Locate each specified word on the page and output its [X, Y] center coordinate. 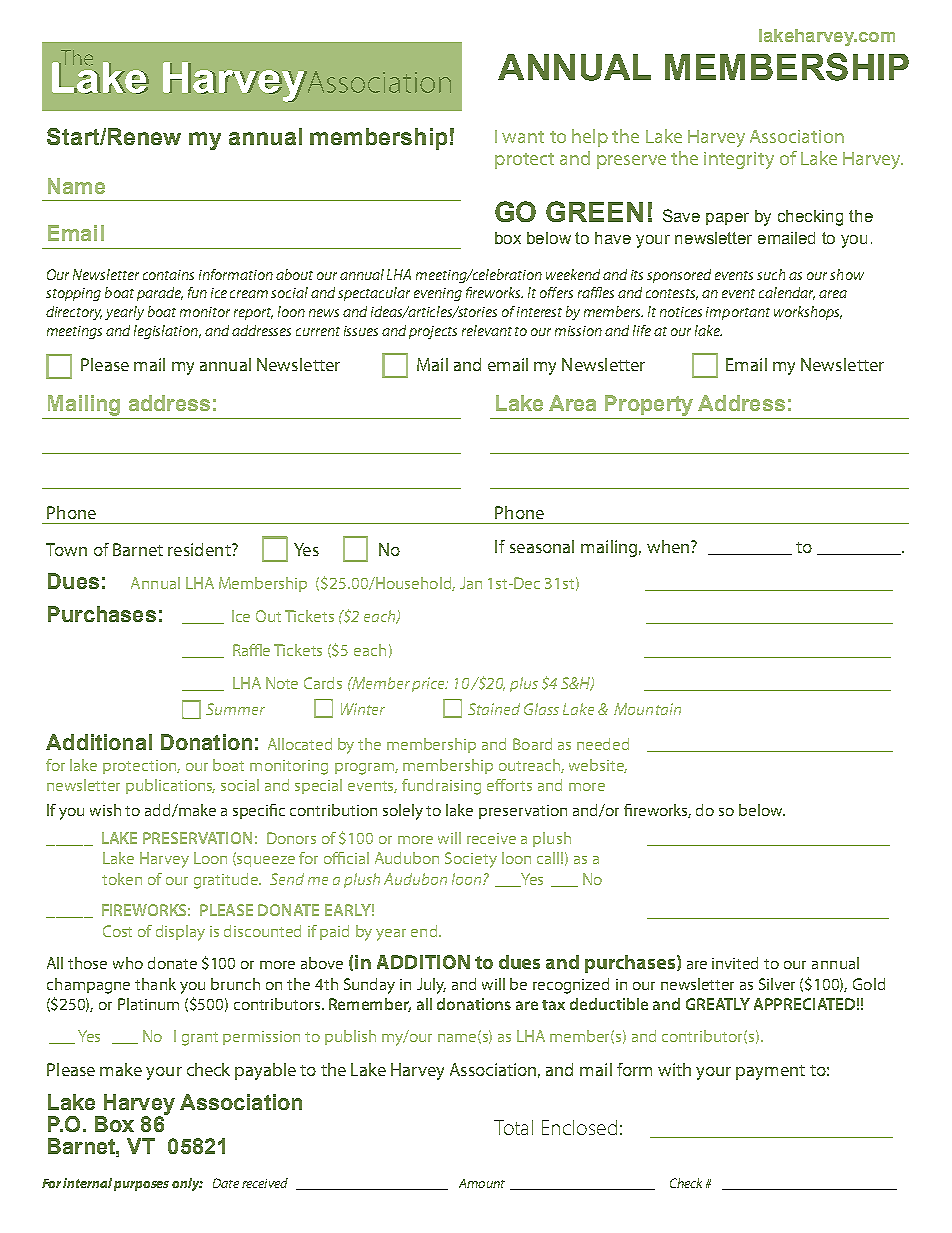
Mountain [647, 709]
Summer [235, 709]
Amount [482, 1183]
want [523, 137]
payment [770, 1072]
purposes [141, 1186]
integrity [739, 160]
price [430, 684]
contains [168, 275]
